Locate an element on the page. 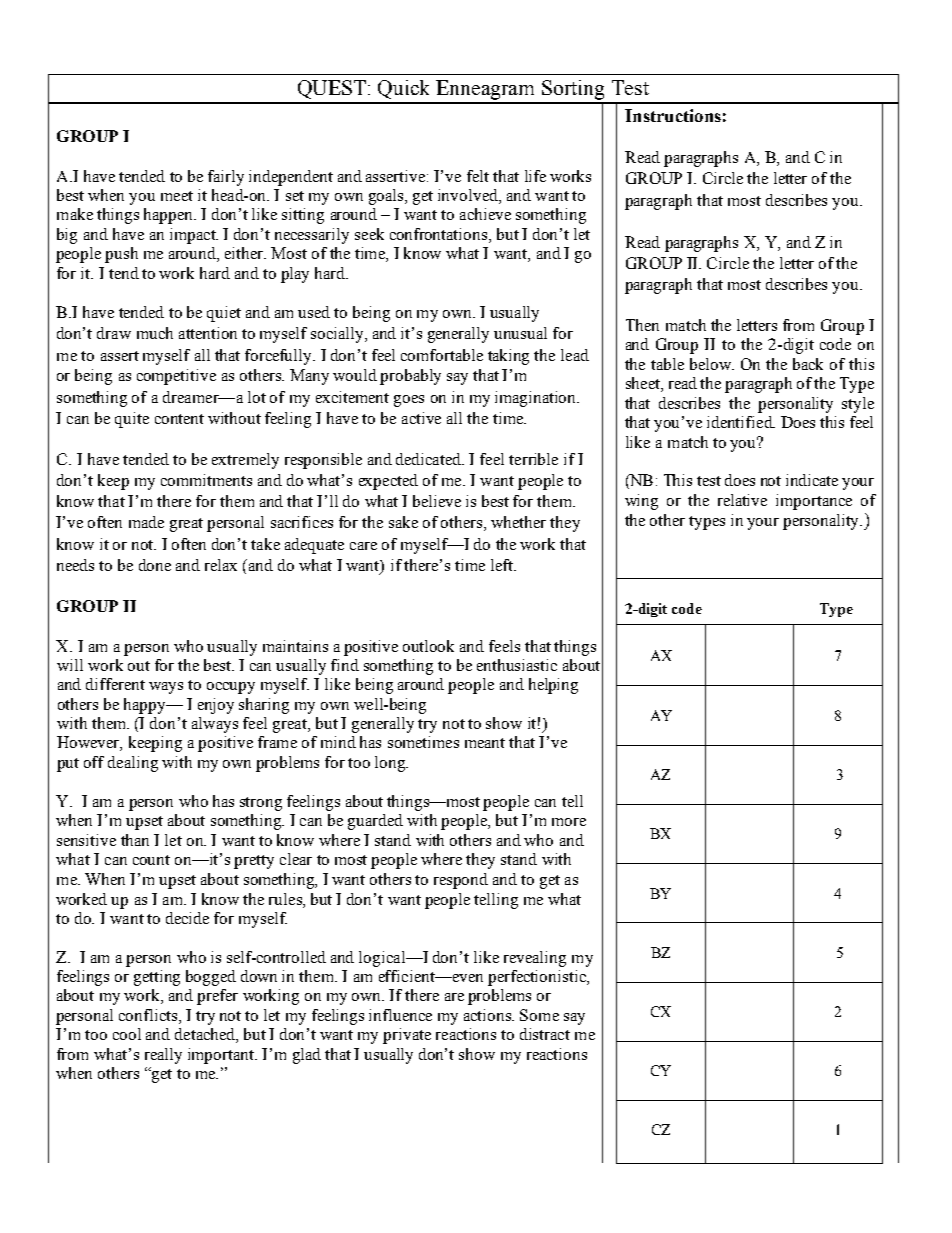  relative is located at coordinates (742, 500).
